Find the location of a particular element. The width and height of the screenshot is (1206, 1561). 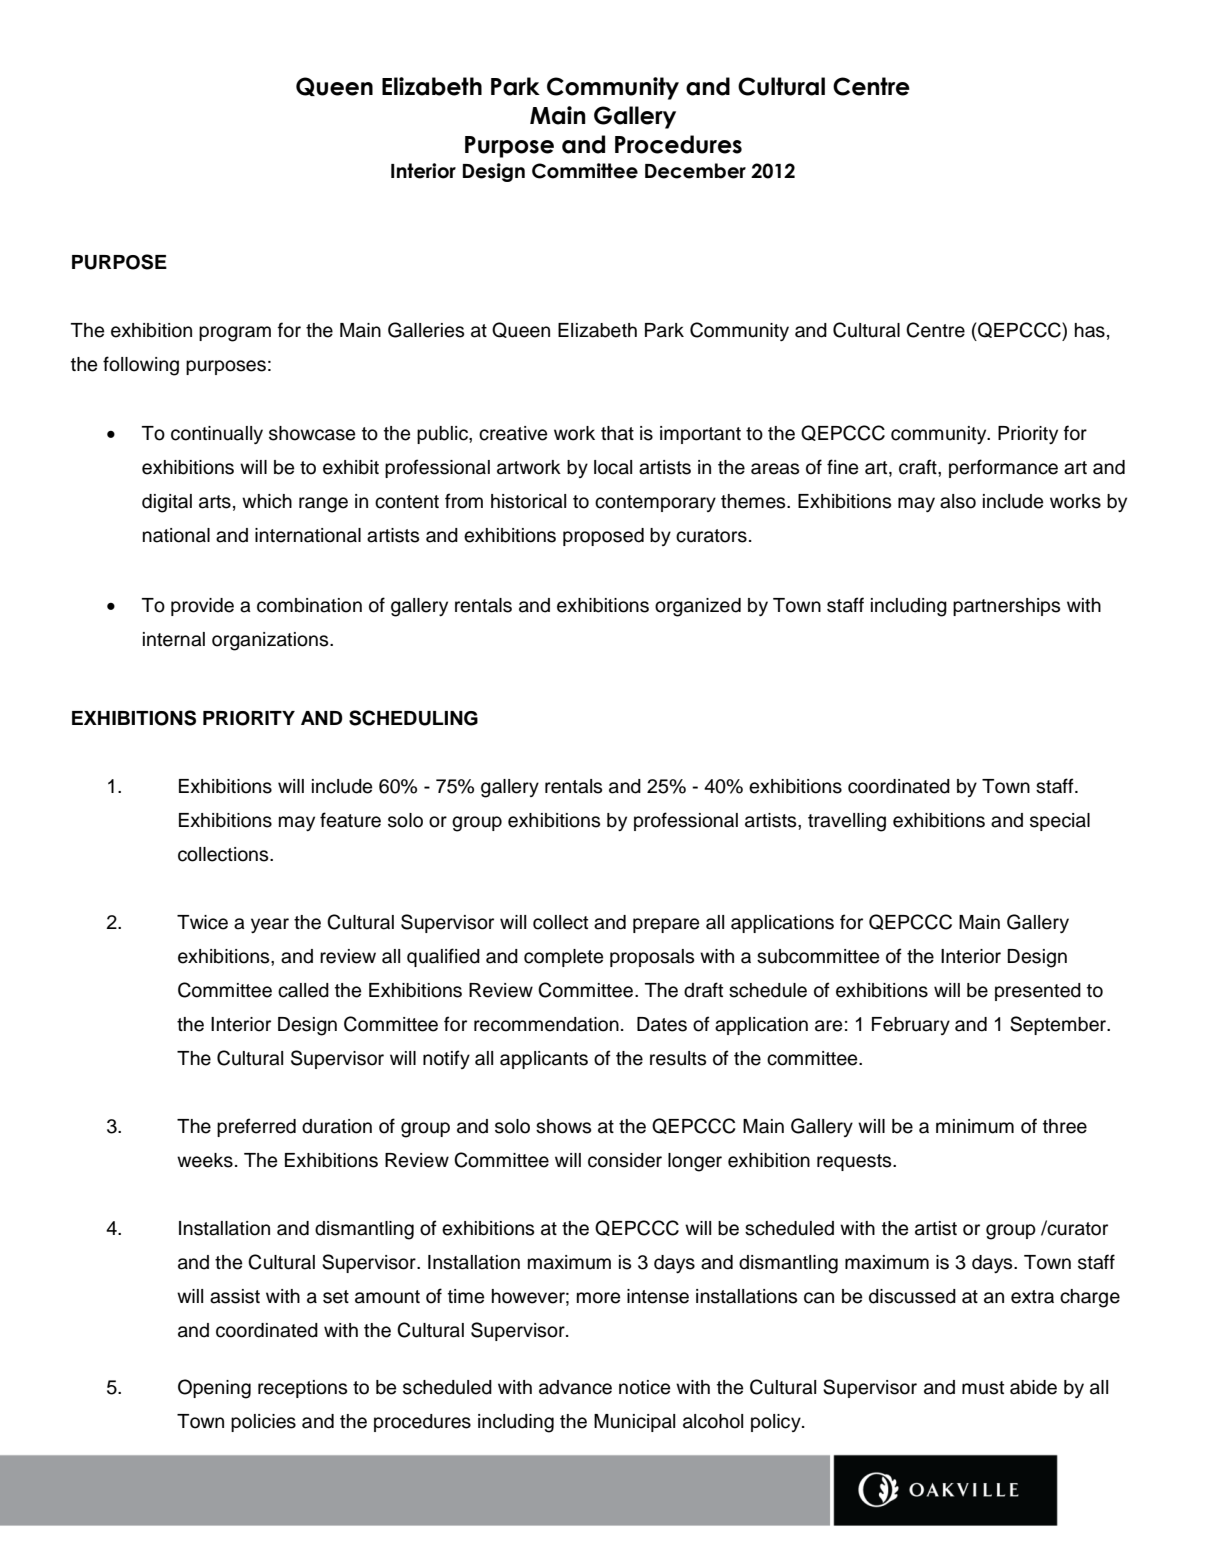

feature is located at coordinates (350, 820).
